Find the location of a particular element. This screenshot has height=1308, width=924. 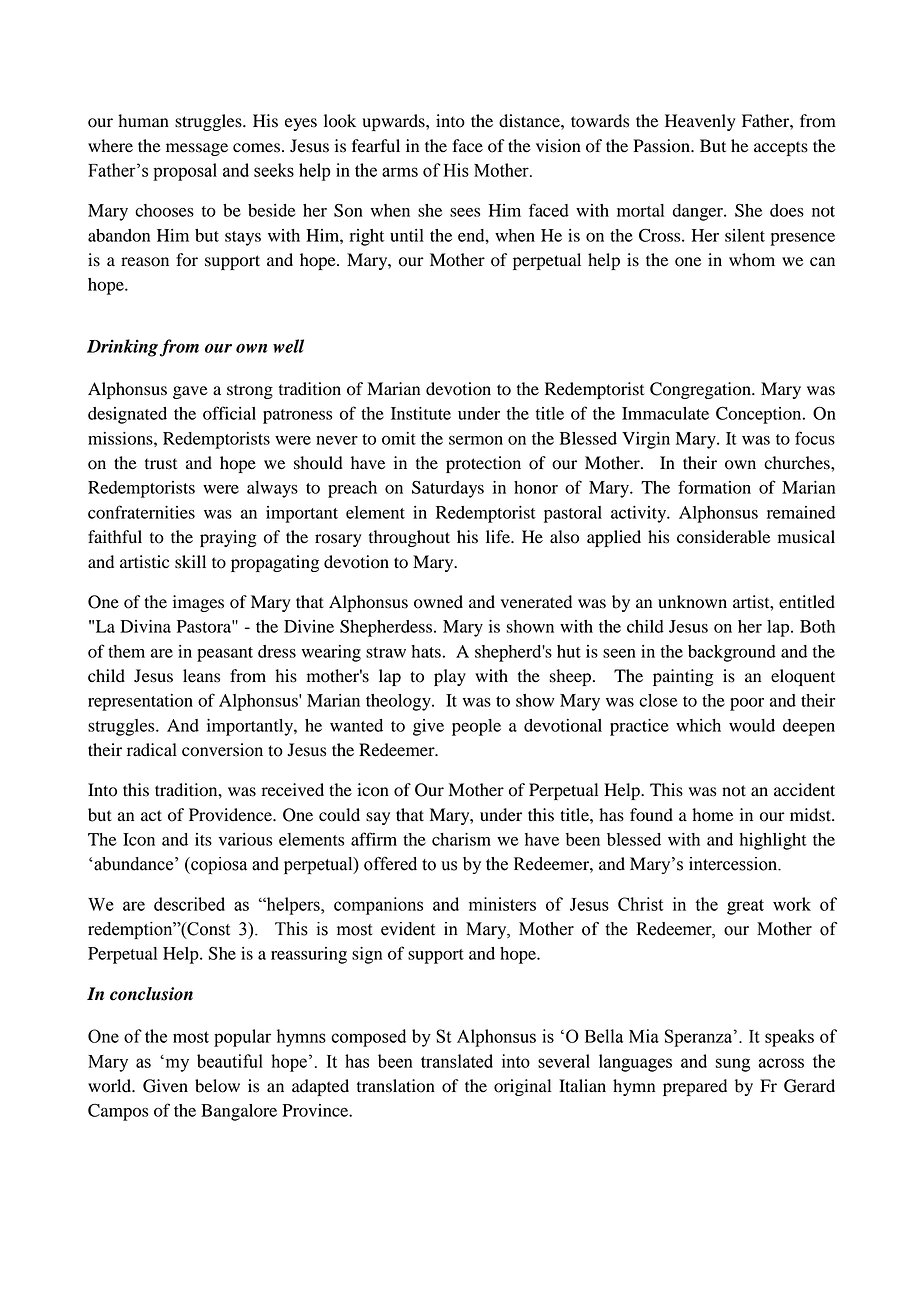

translated is located at coordinates (457, 1061).
